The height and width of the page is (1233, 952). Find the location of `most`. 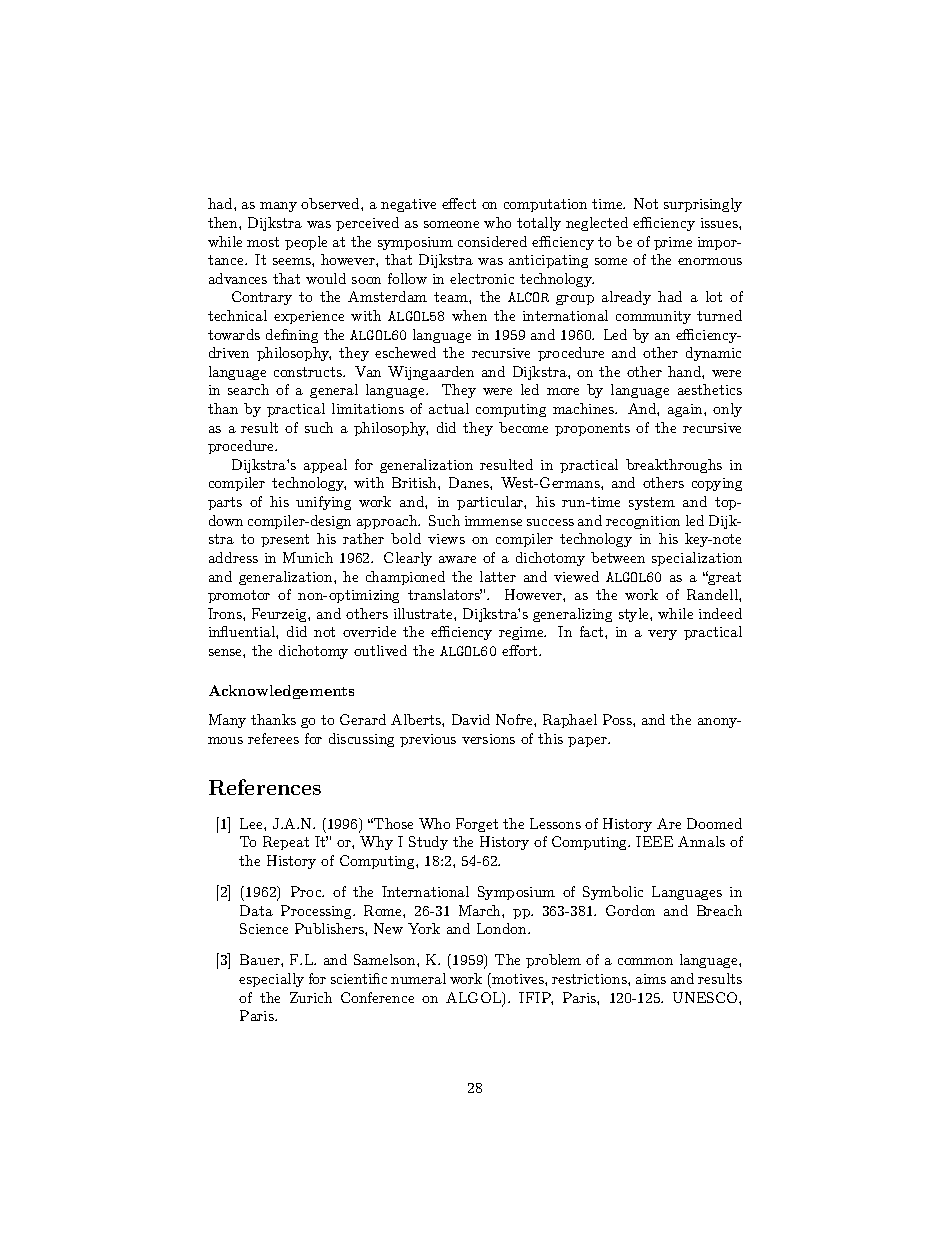

most is located at coordinates (263, 242).
